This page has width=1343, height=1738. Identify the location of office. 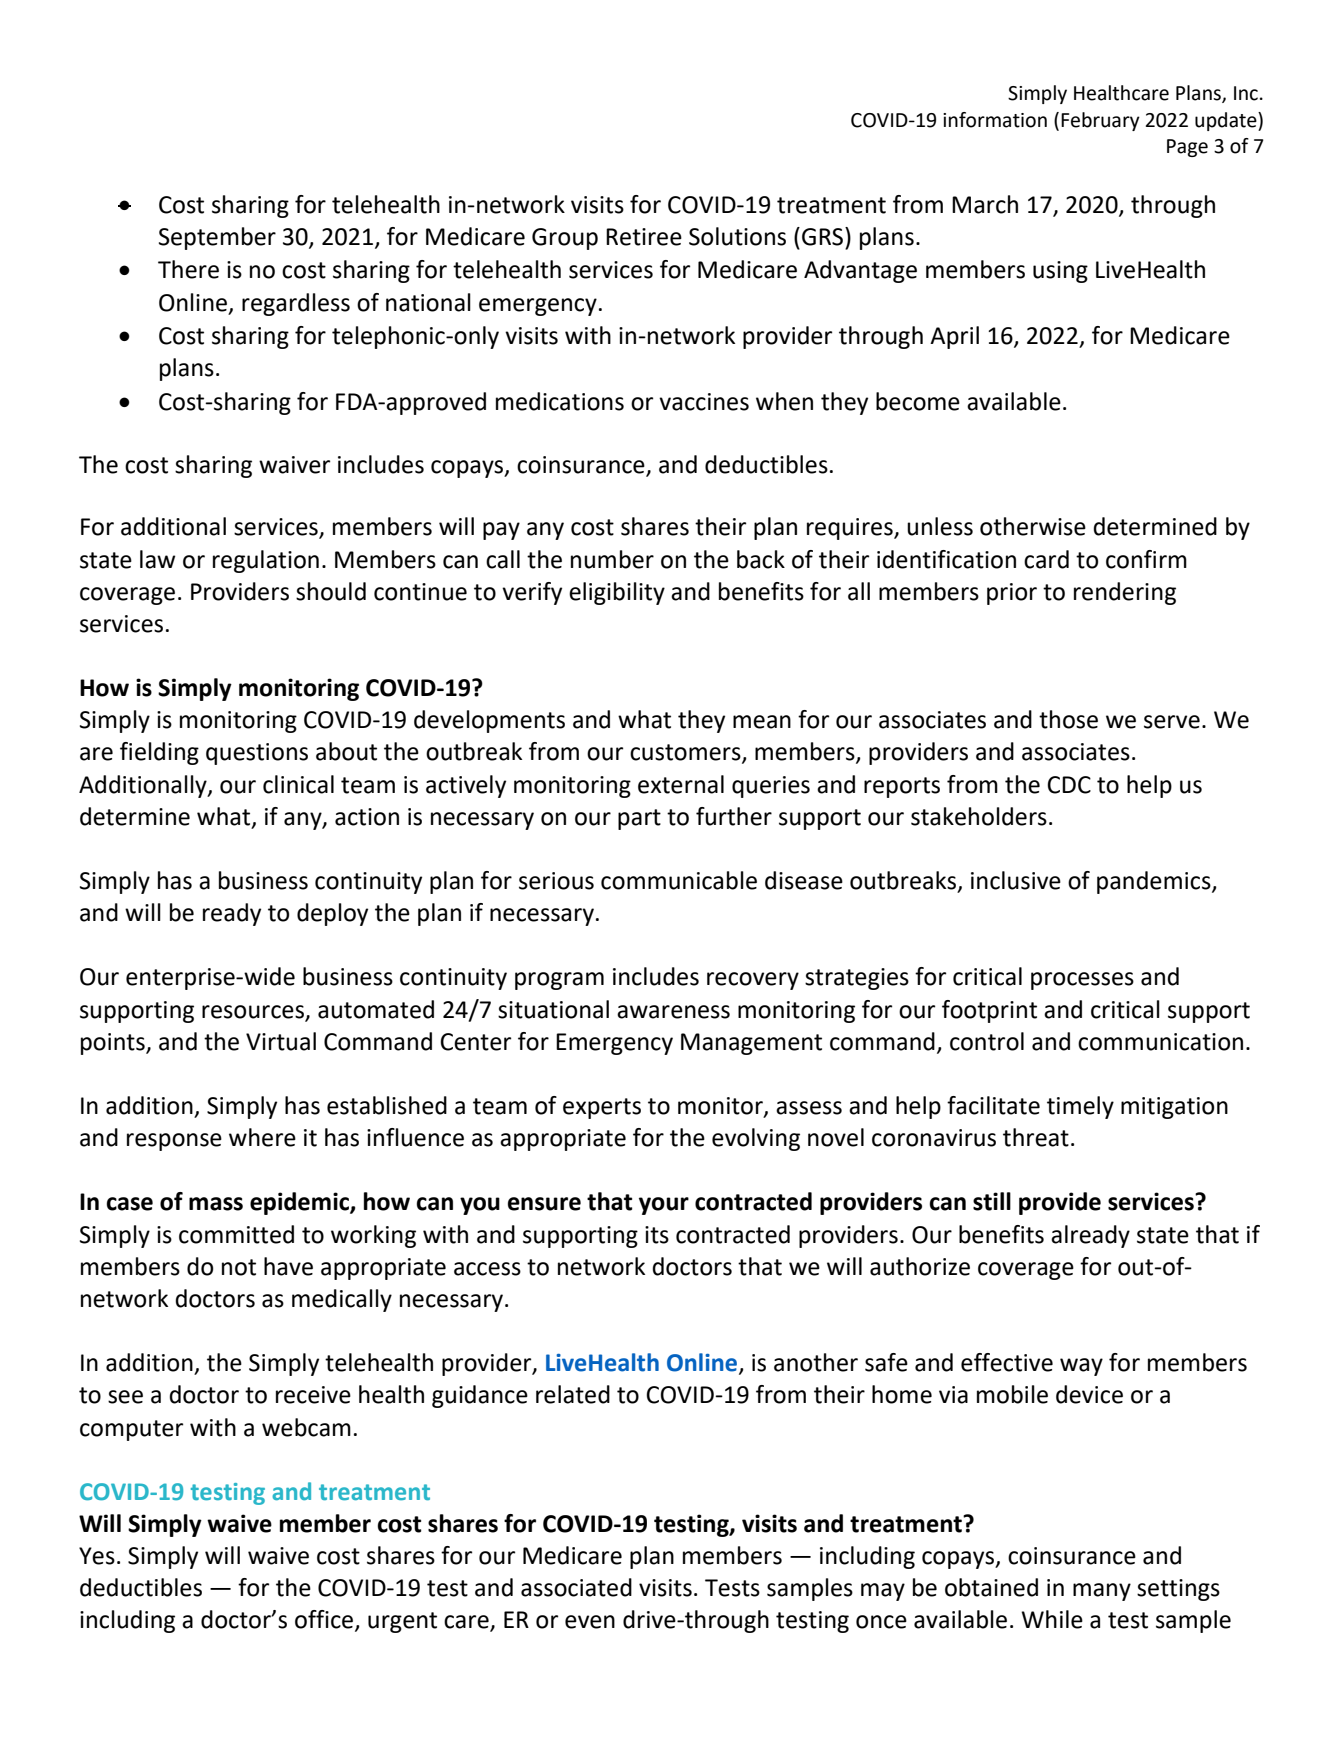
(325, 1620).
